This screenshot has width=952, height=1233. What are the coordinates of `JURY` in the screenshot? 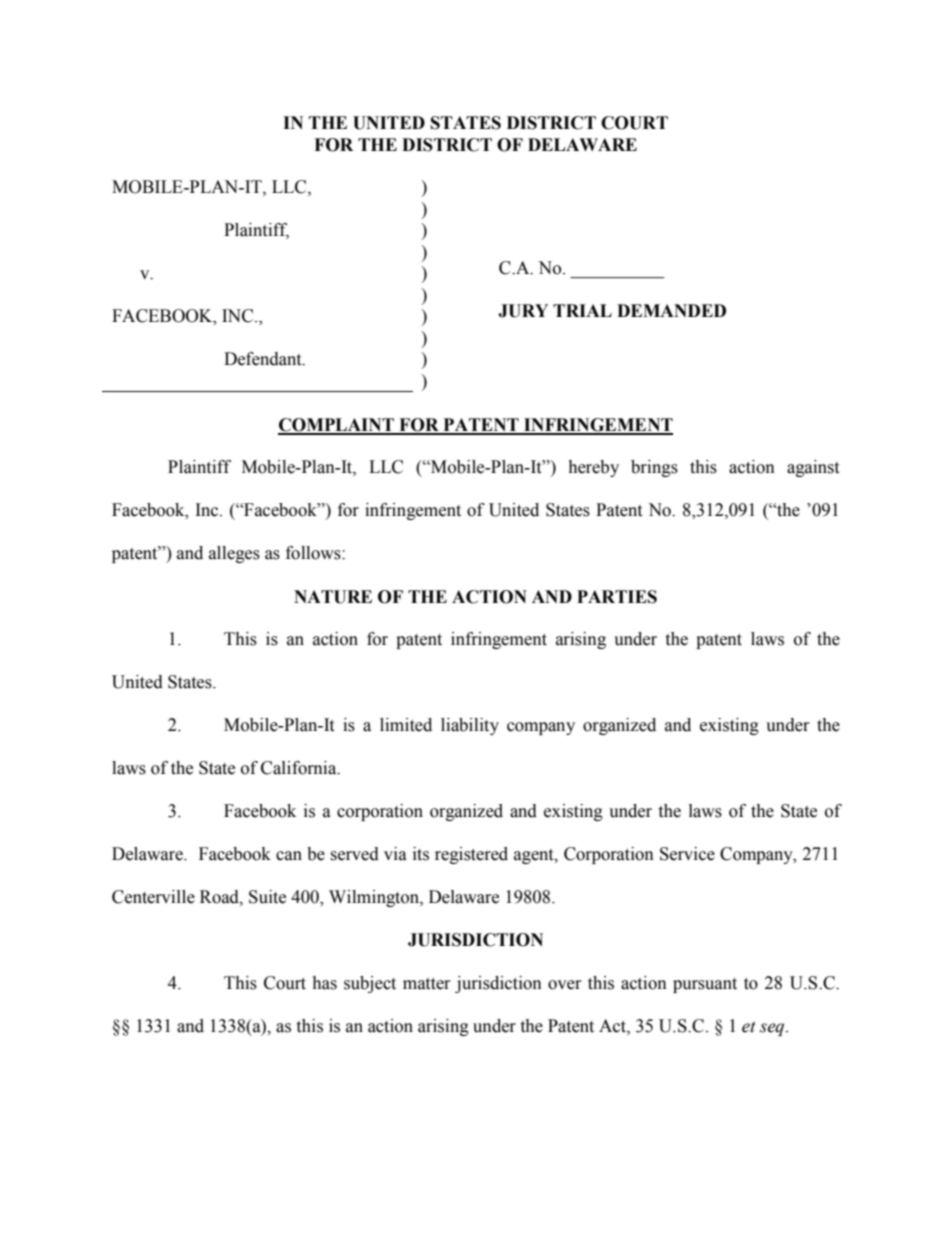 It's located at (523, 311).
